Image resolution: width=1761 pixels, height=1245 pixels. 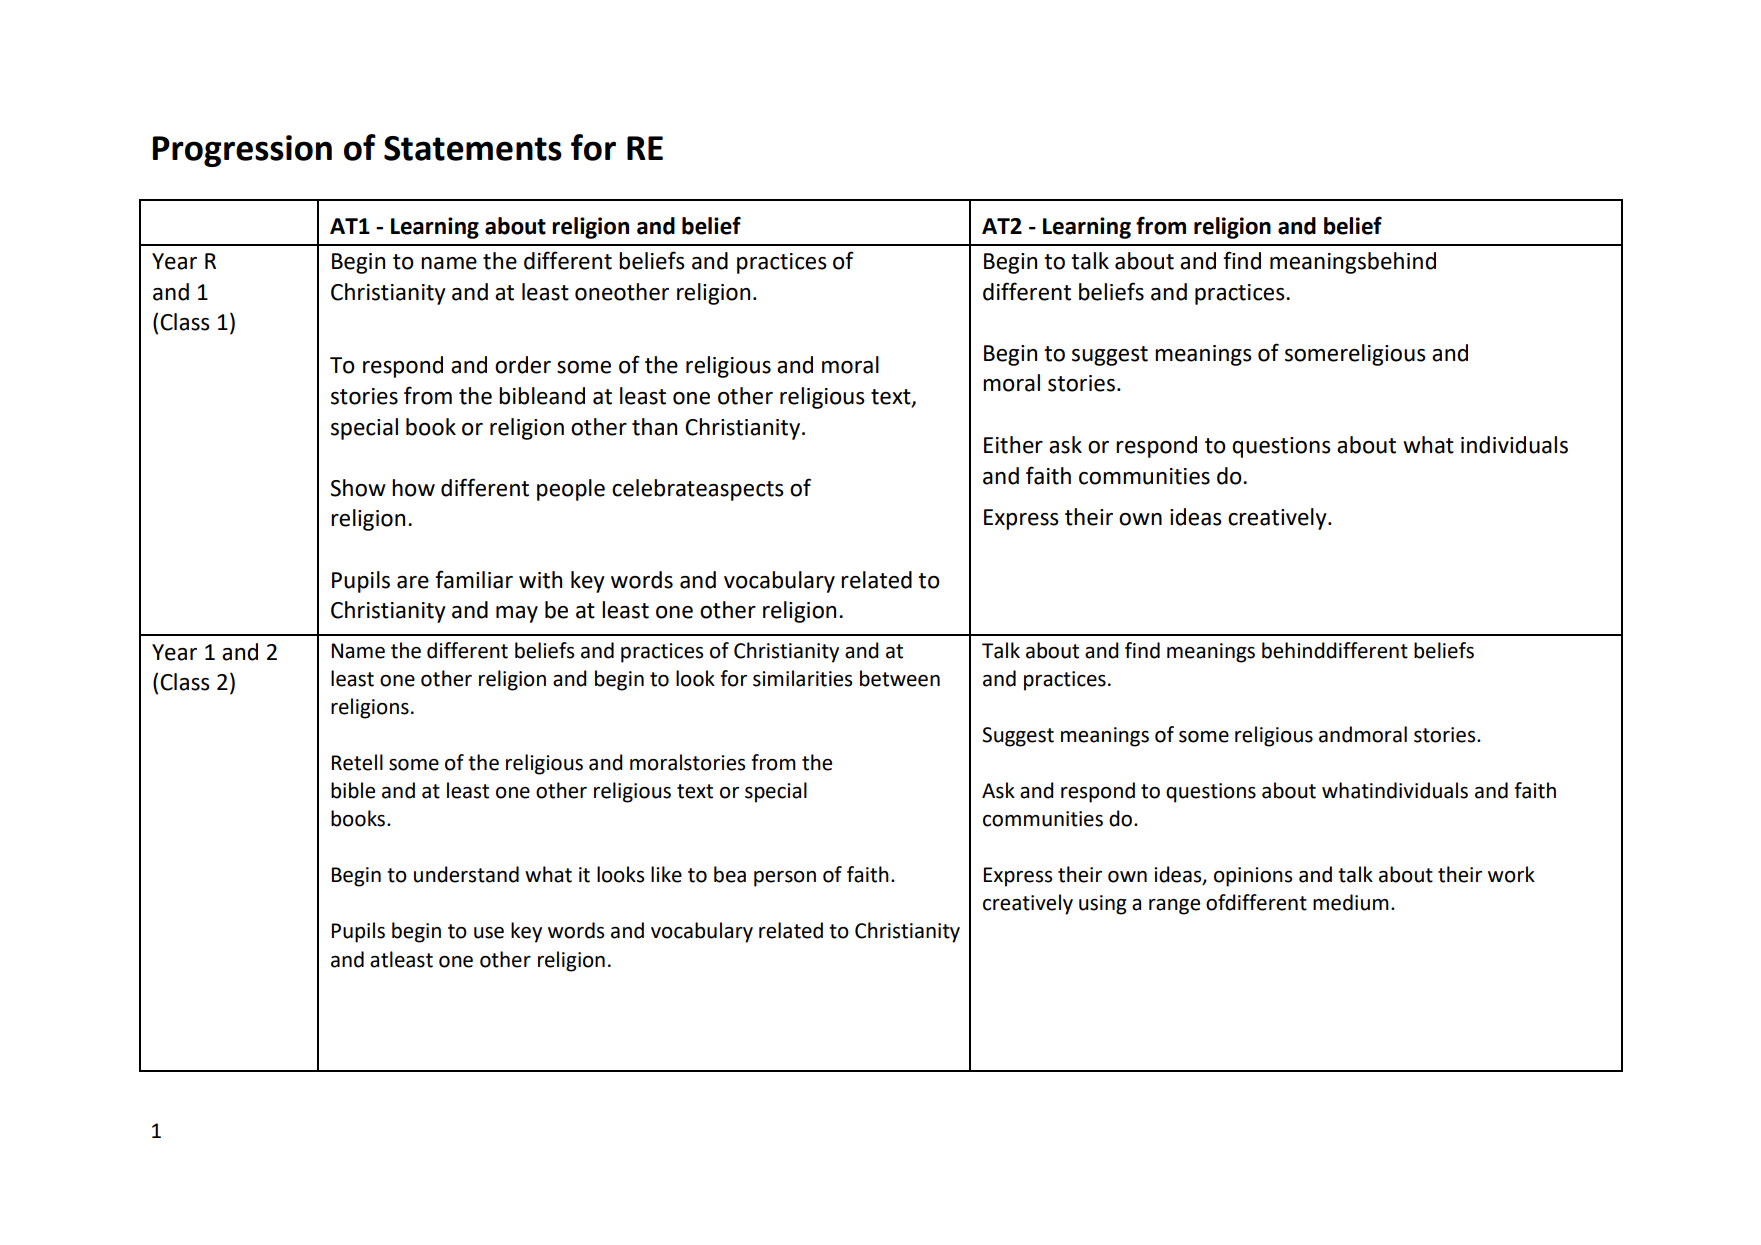 What do you see at coordinates (517, 614) in the image?
I see `may` at bounding box center [517, 614].
